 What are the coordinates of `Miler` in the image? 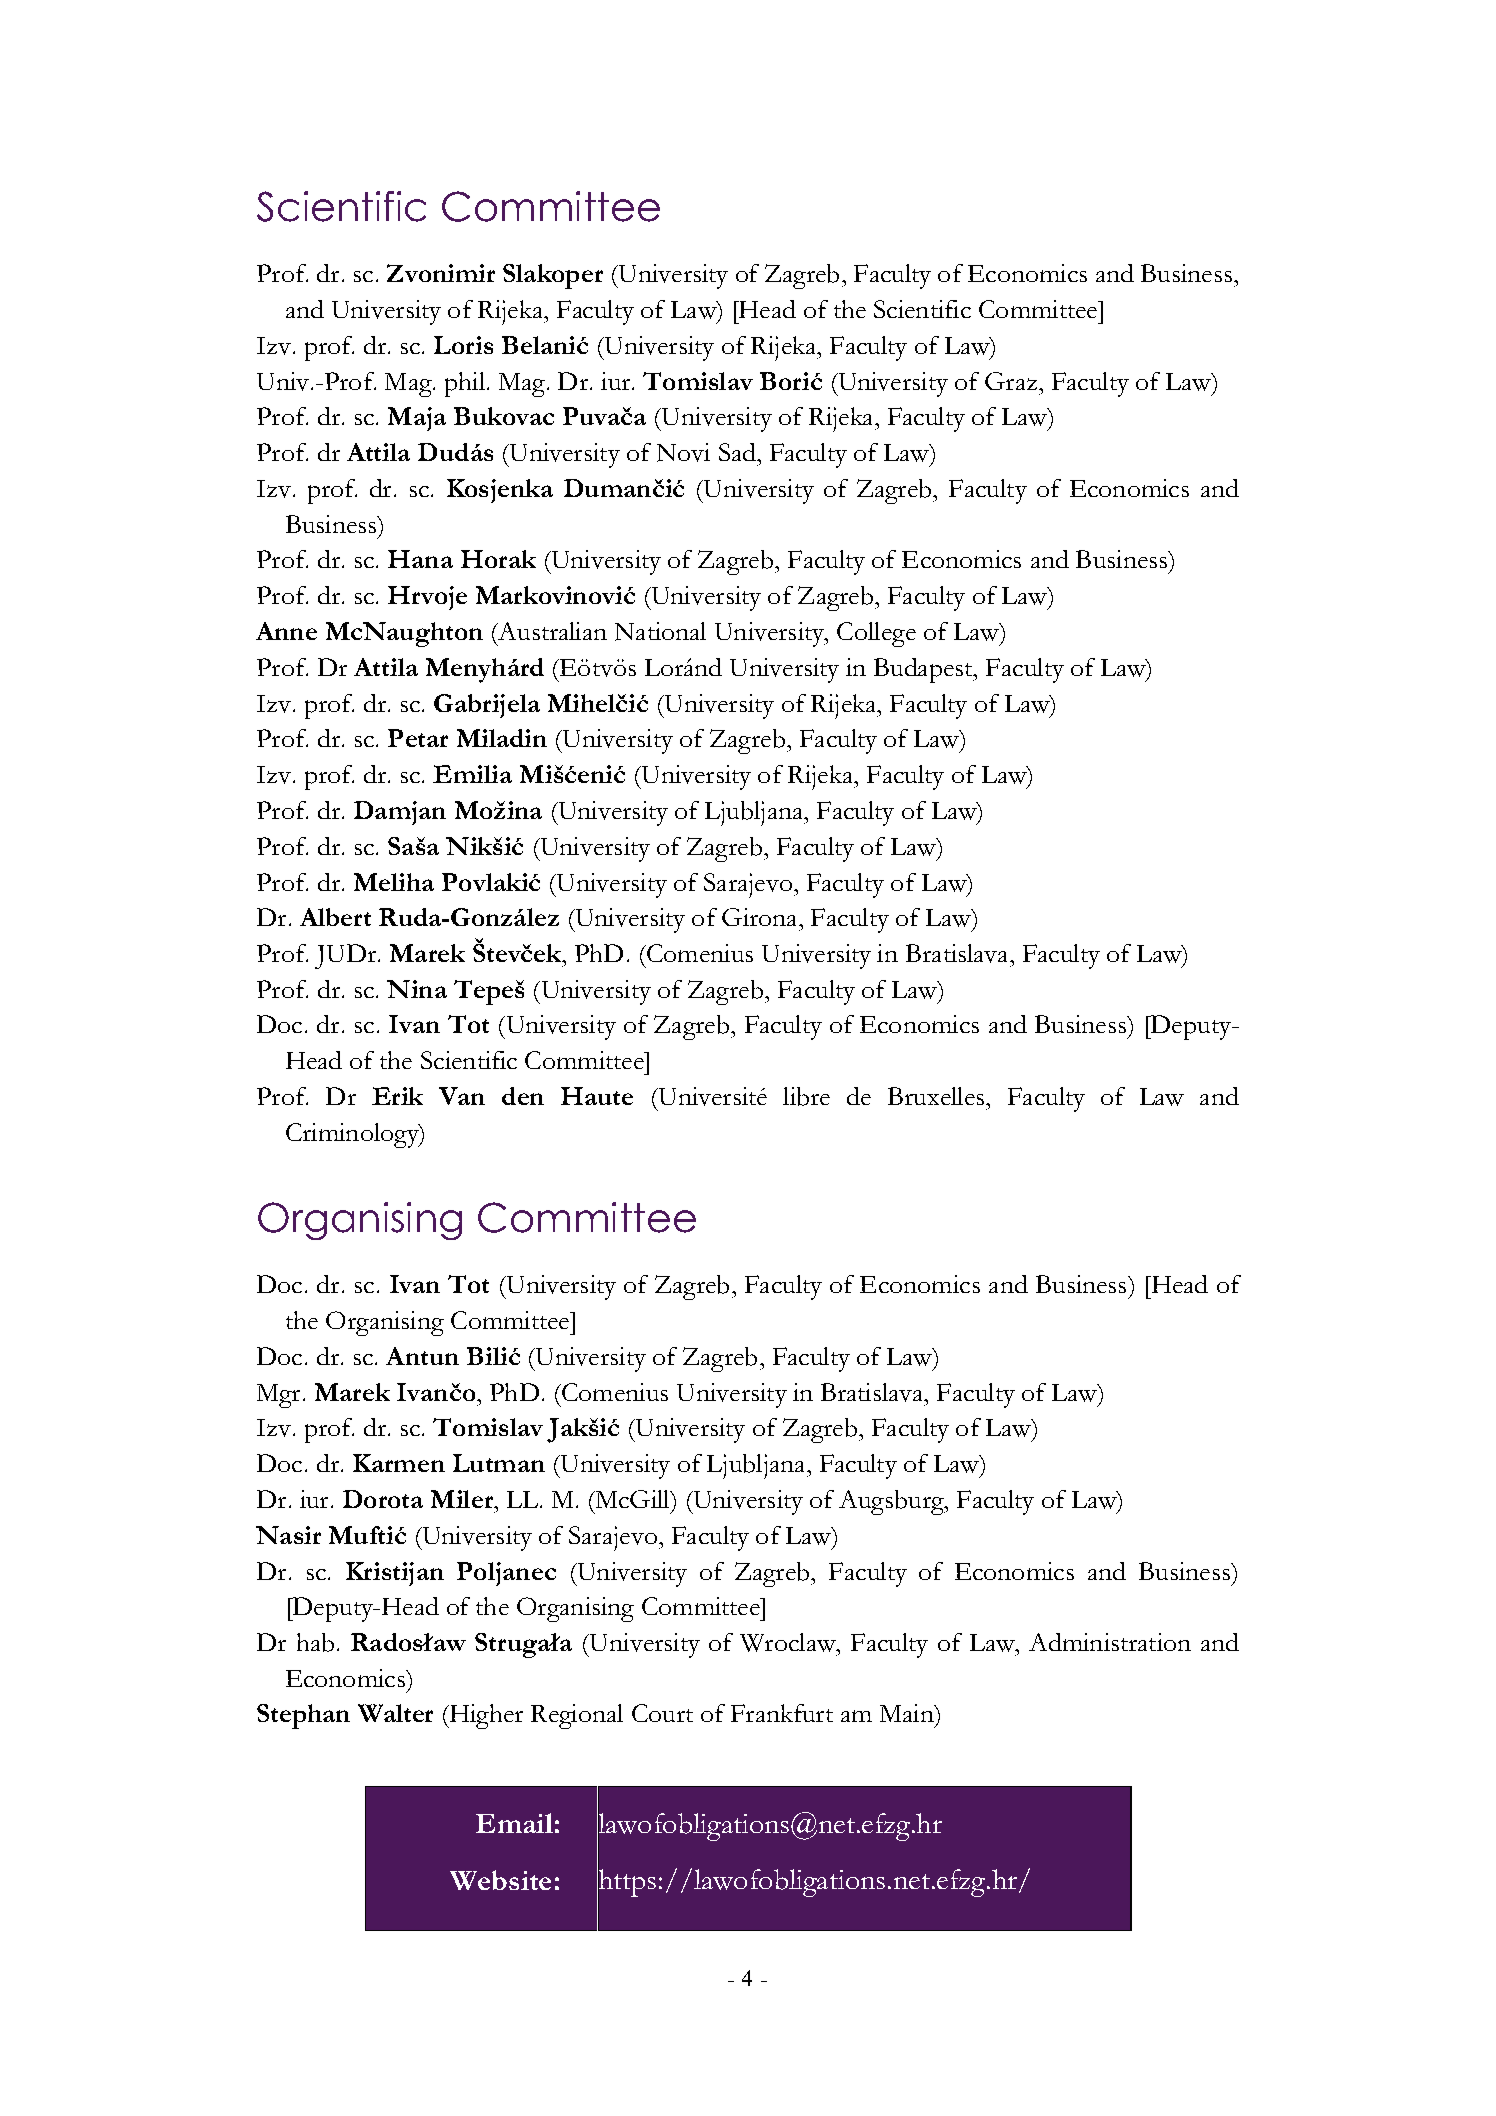 It's located at (463, 1499).
